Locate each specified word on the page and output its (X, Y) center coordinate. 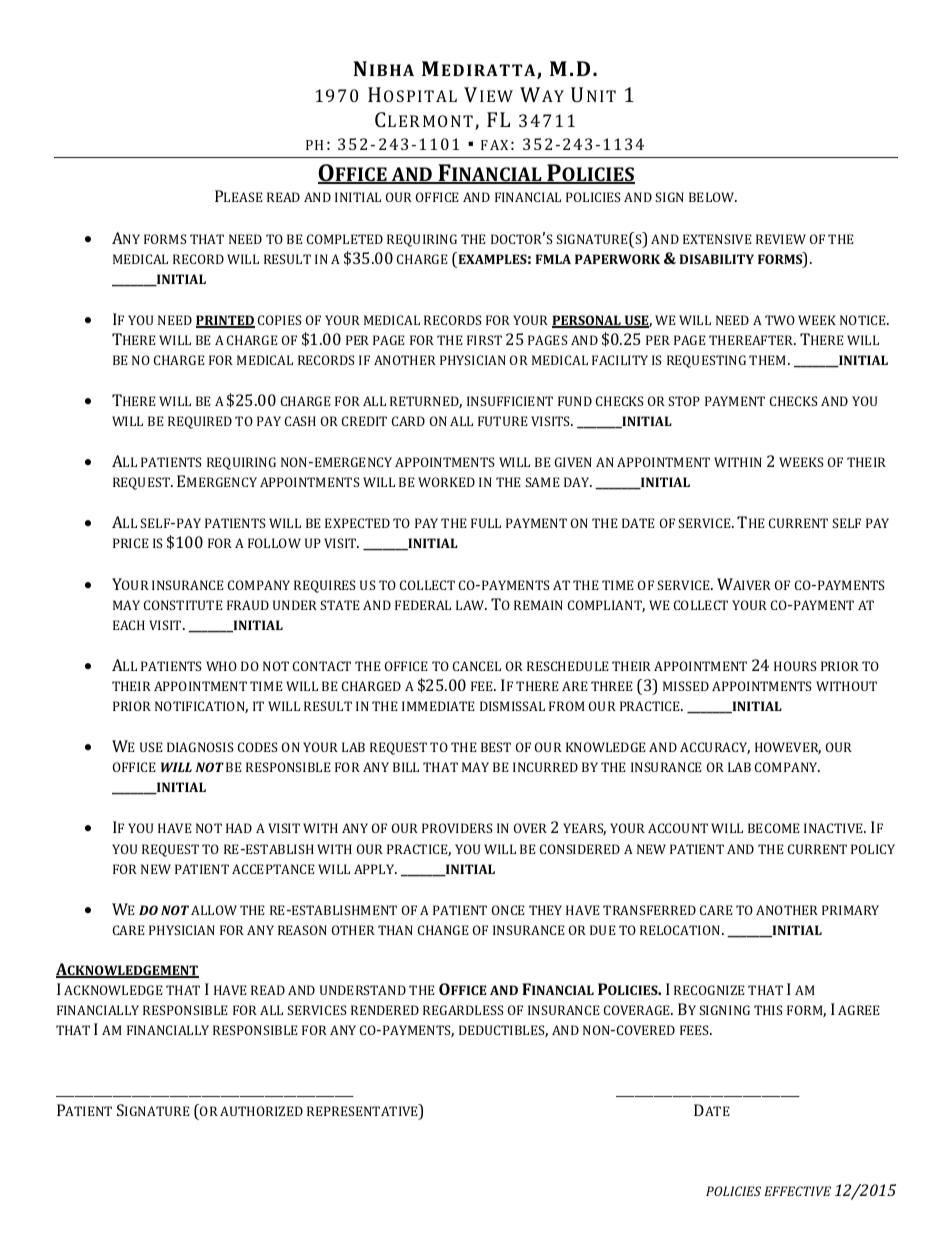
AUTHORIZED (261, 1111)
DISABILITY (717, 259)
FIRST (484, 340)
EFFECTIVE (797, 1191)
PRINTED (225, 321)
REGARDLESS (463, 1010)
